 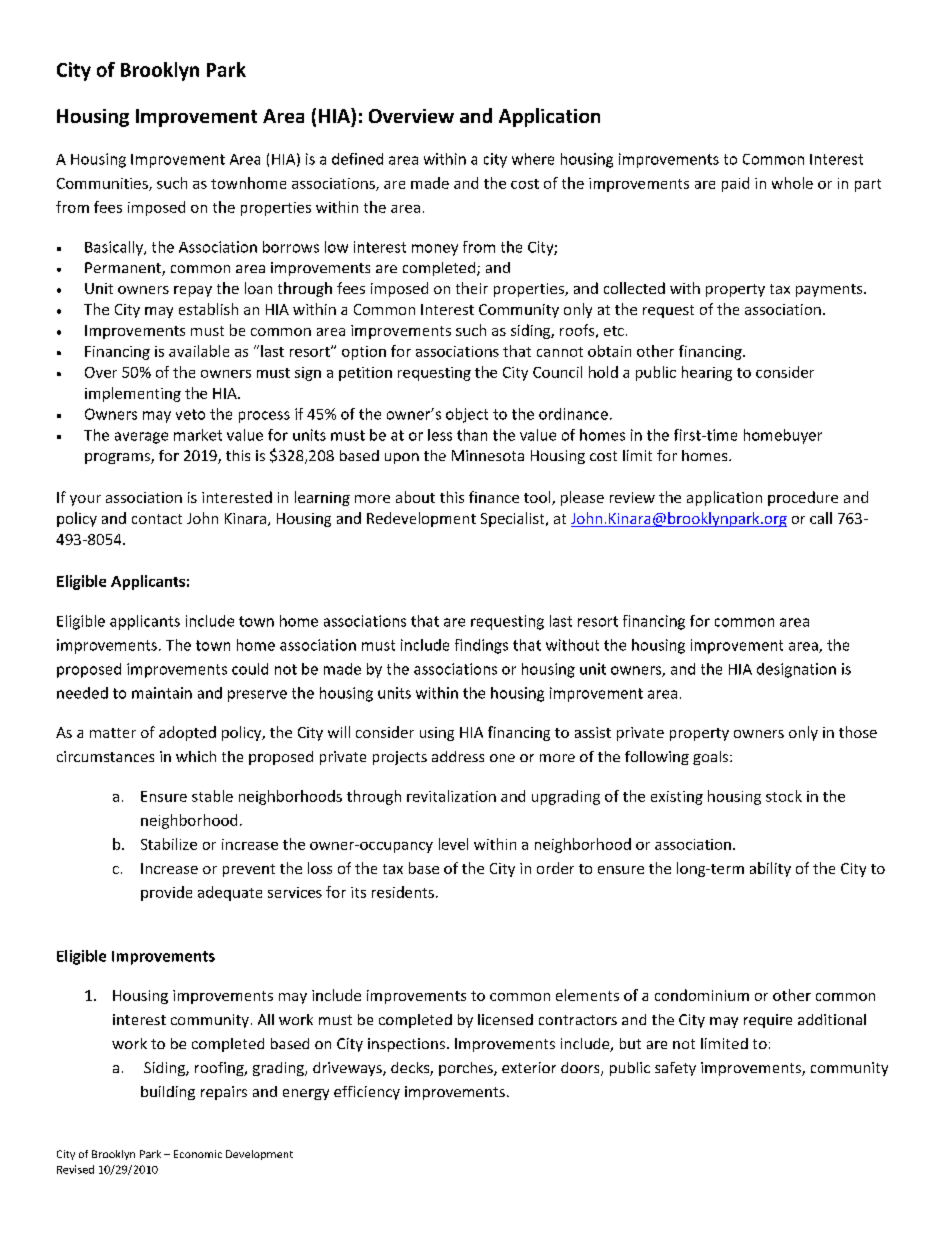 I want to click on maintain, so click(x=162, y=693).
